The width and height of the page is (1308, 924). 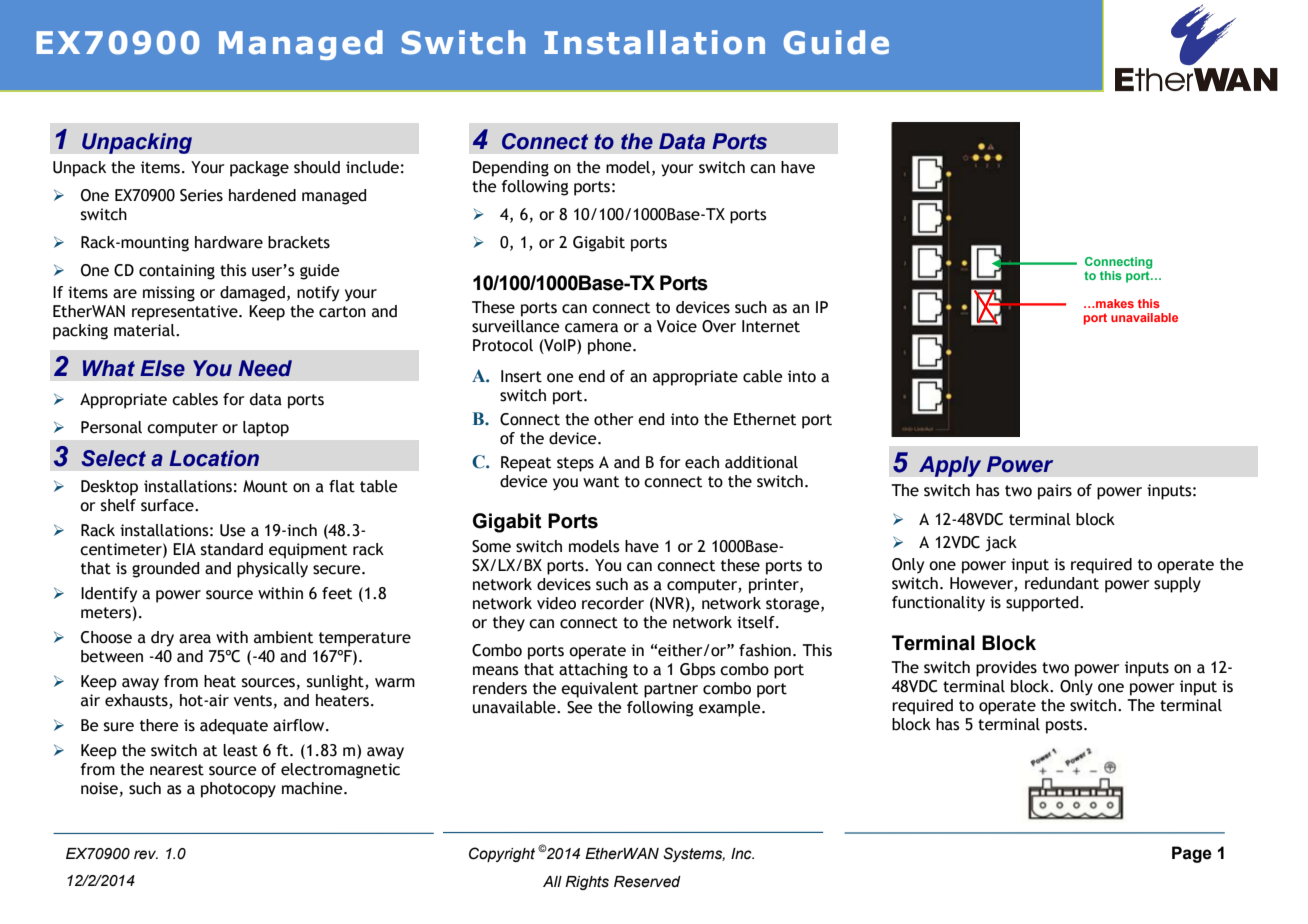 I want to click on rev, so click(x=146, y=855).
